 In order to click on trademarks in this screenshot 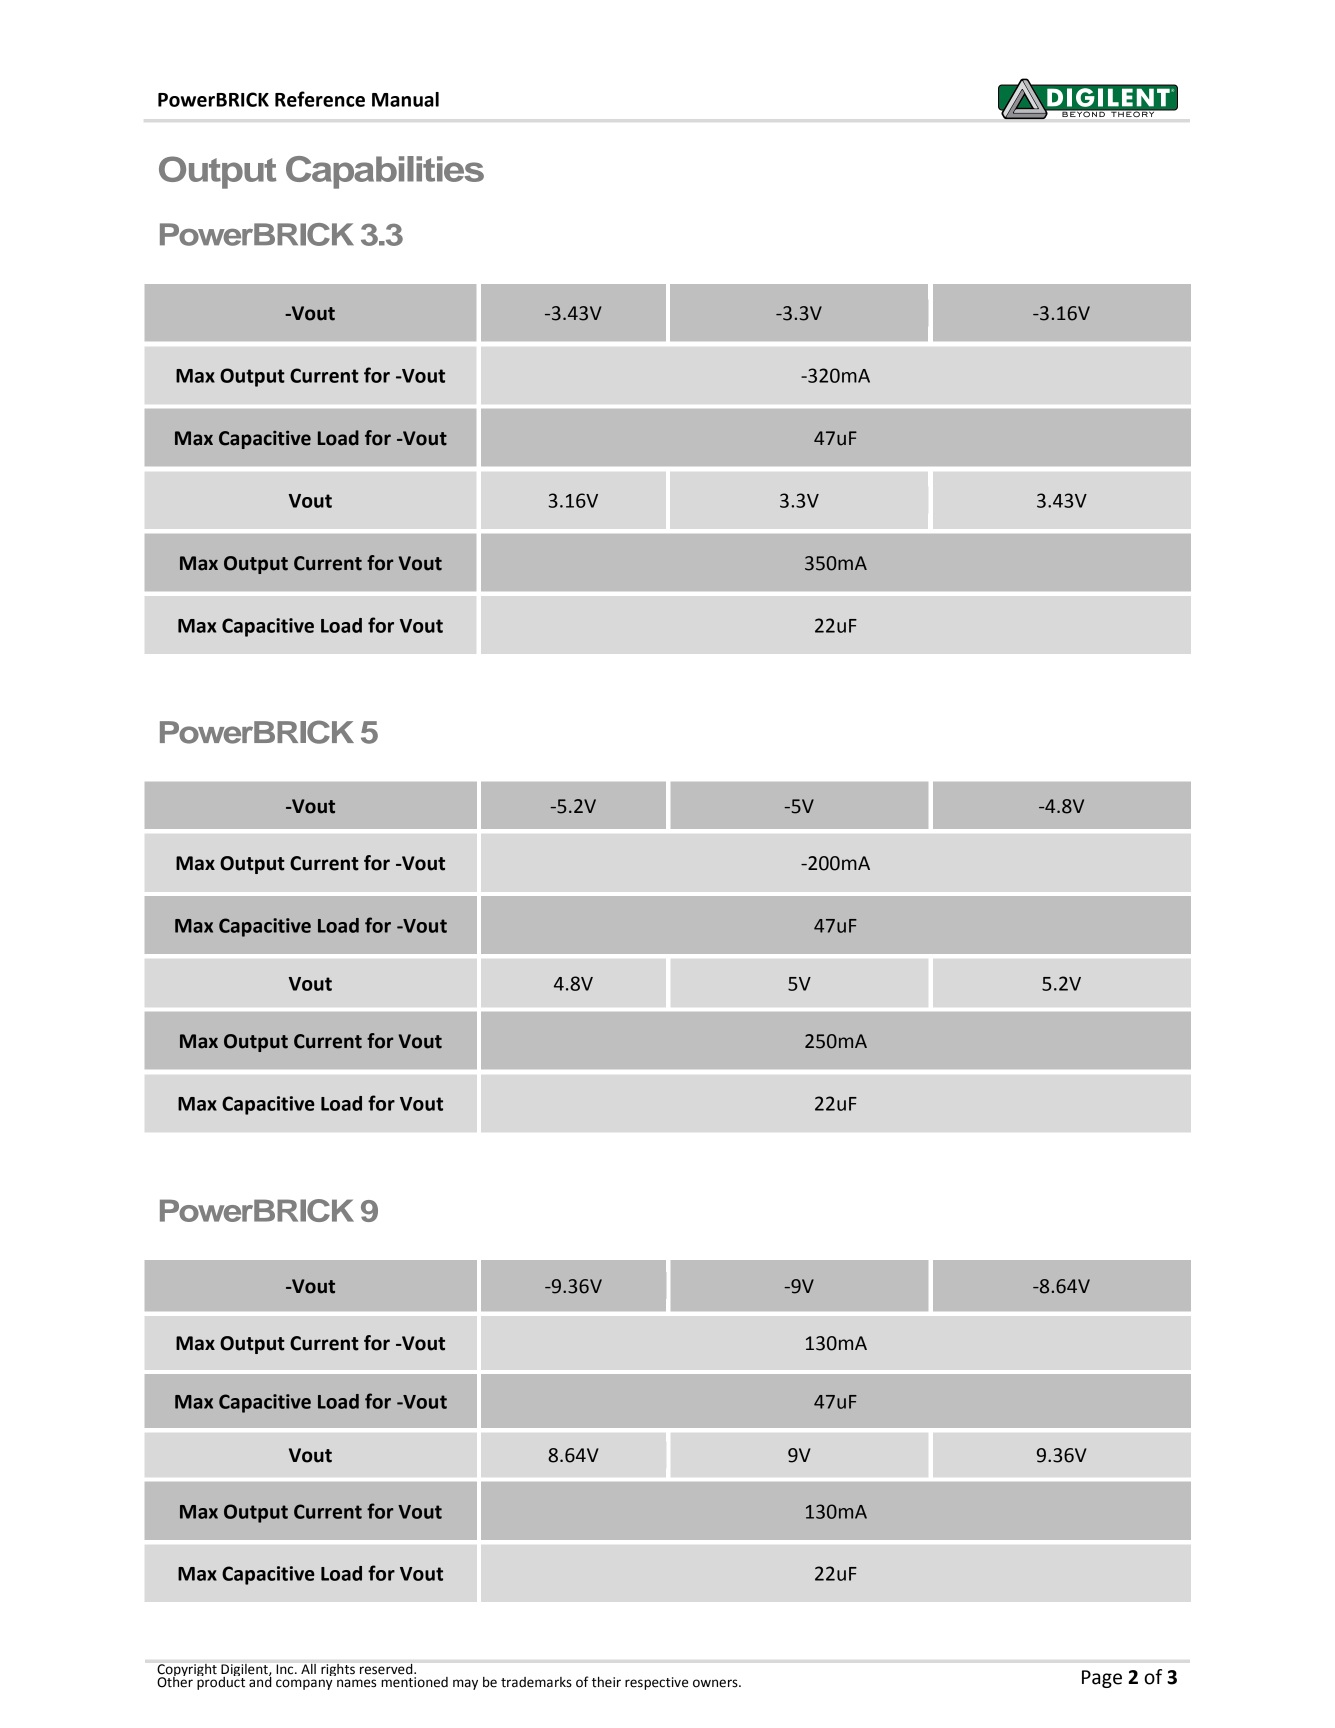, I will do `click(536, 1682)`.
